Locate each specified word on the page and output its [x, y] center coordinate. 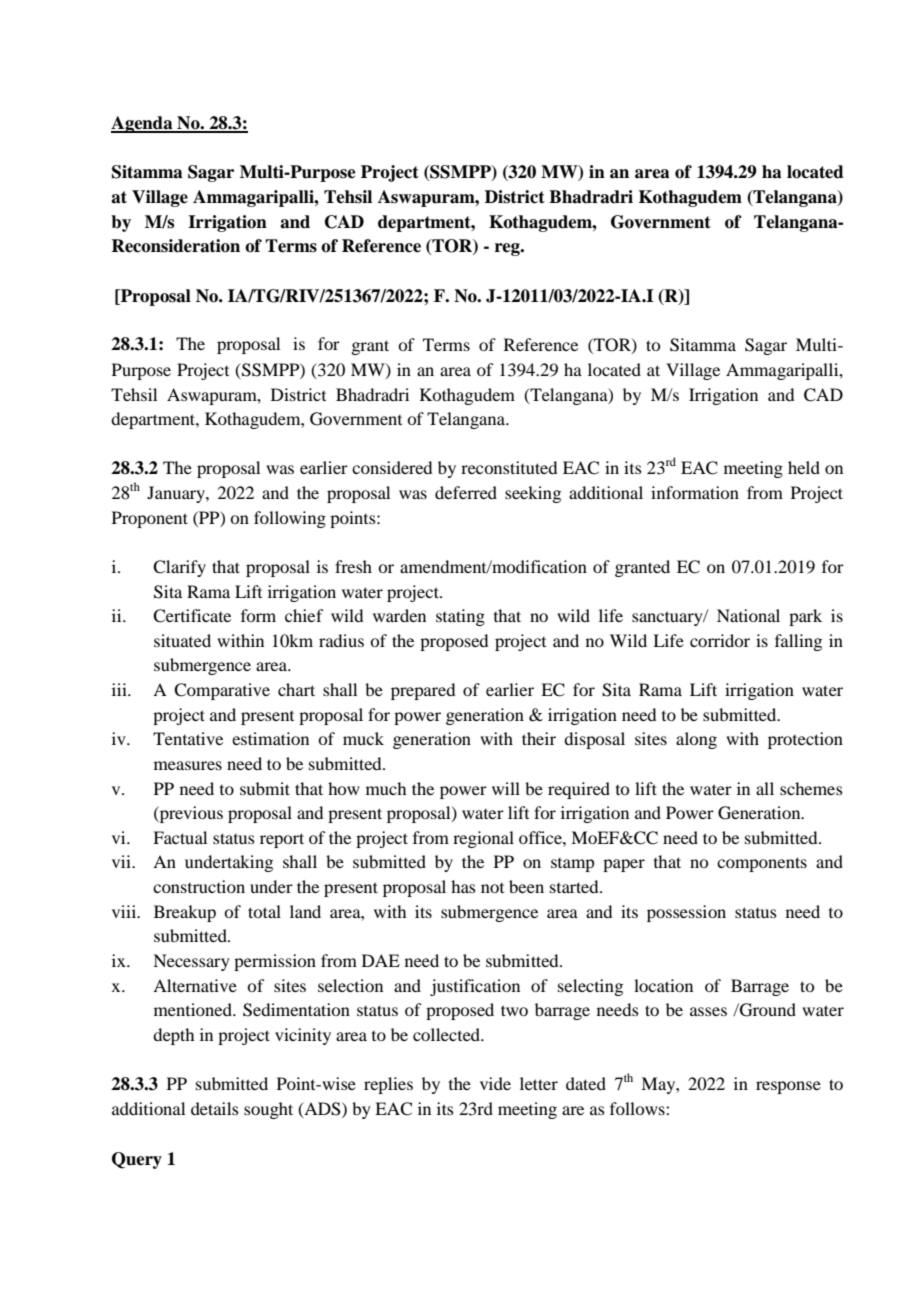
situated [182, 640]
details [215, 1108]
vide [495, 1083]
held [804, 467]
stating [460, 617]
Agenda [143, 124]
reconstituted [509, 467]
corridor [720, 640]
